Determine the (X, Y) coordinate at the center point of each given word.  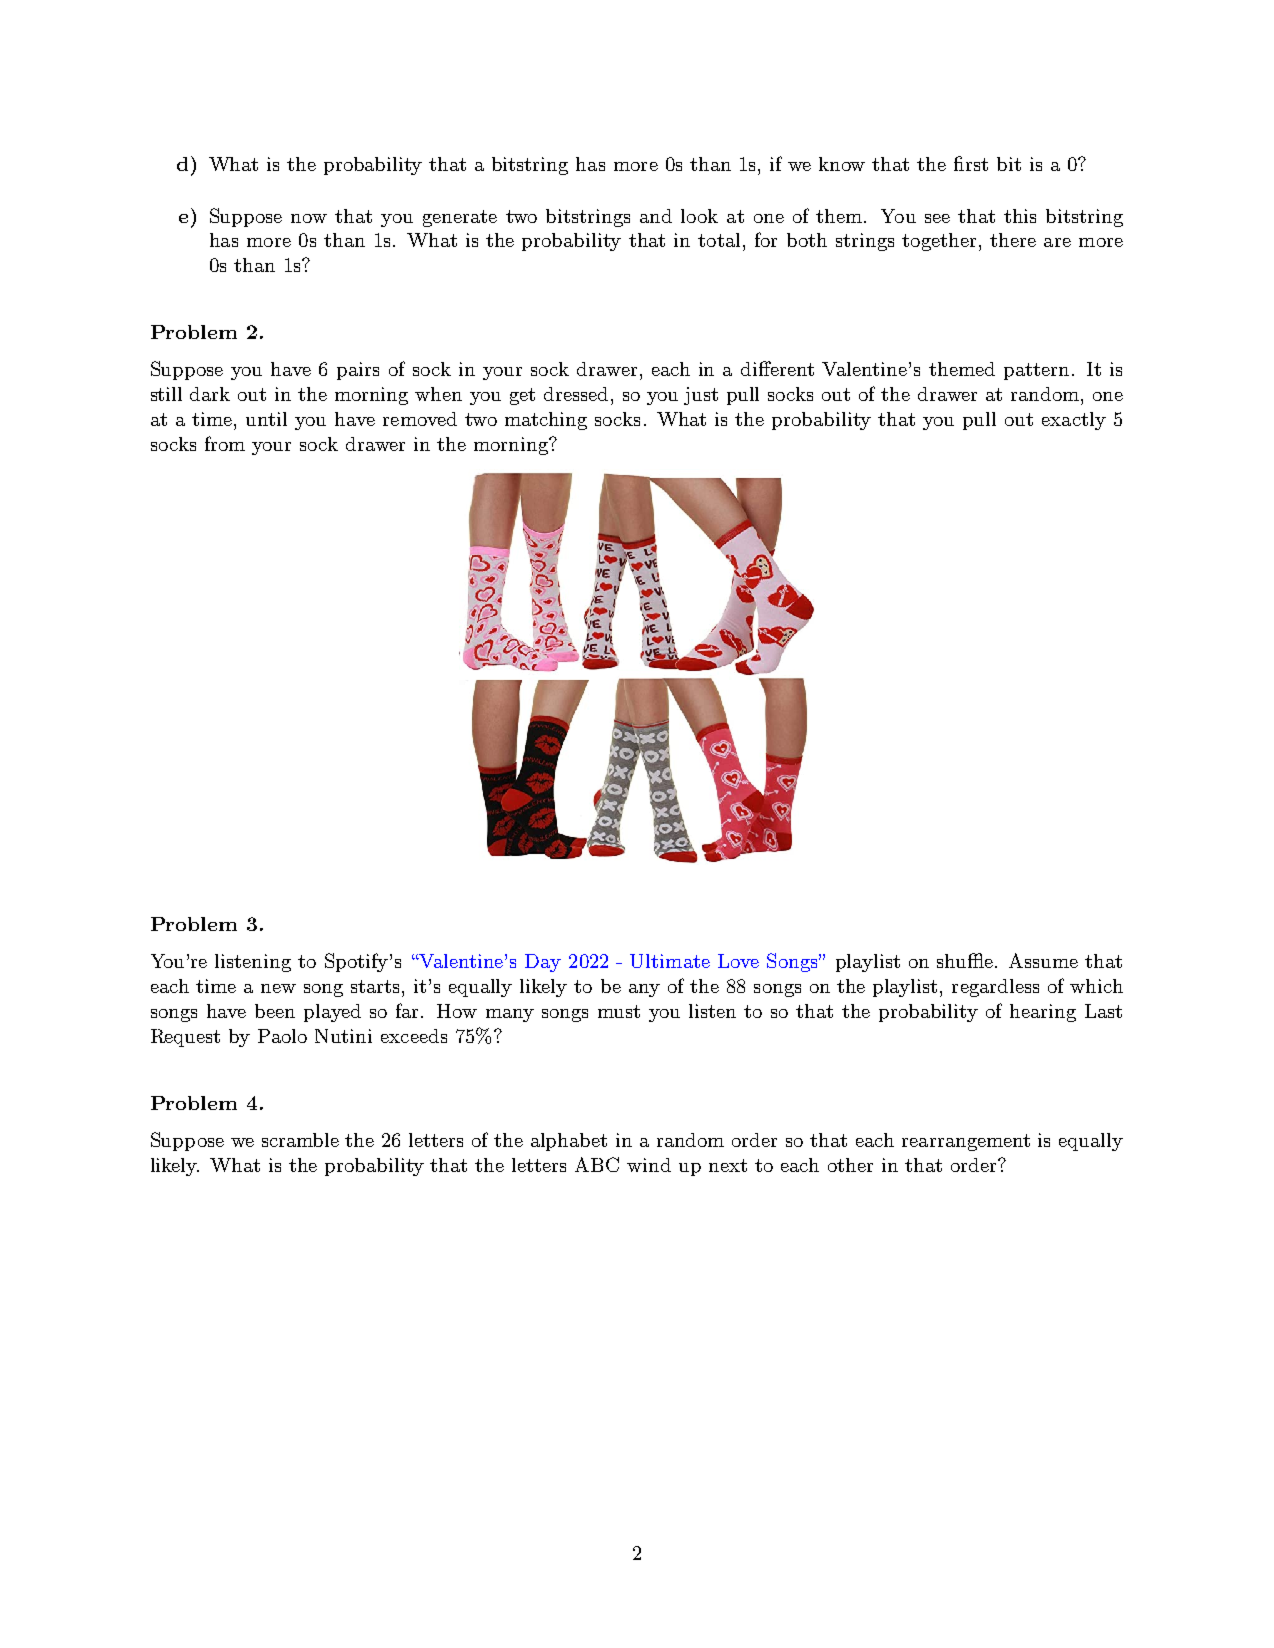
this (1020, 216)
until (266, 419)
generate (460, 218)
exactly (1074, 421)
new (278, 988)
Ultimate (670, 961)
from (225, 443)
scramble (300, 1140)
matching (546, 421)
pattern (1036, 371)
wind (649, 1165)
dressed (576, 394)
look (699, 216)
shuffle (966, 960)
